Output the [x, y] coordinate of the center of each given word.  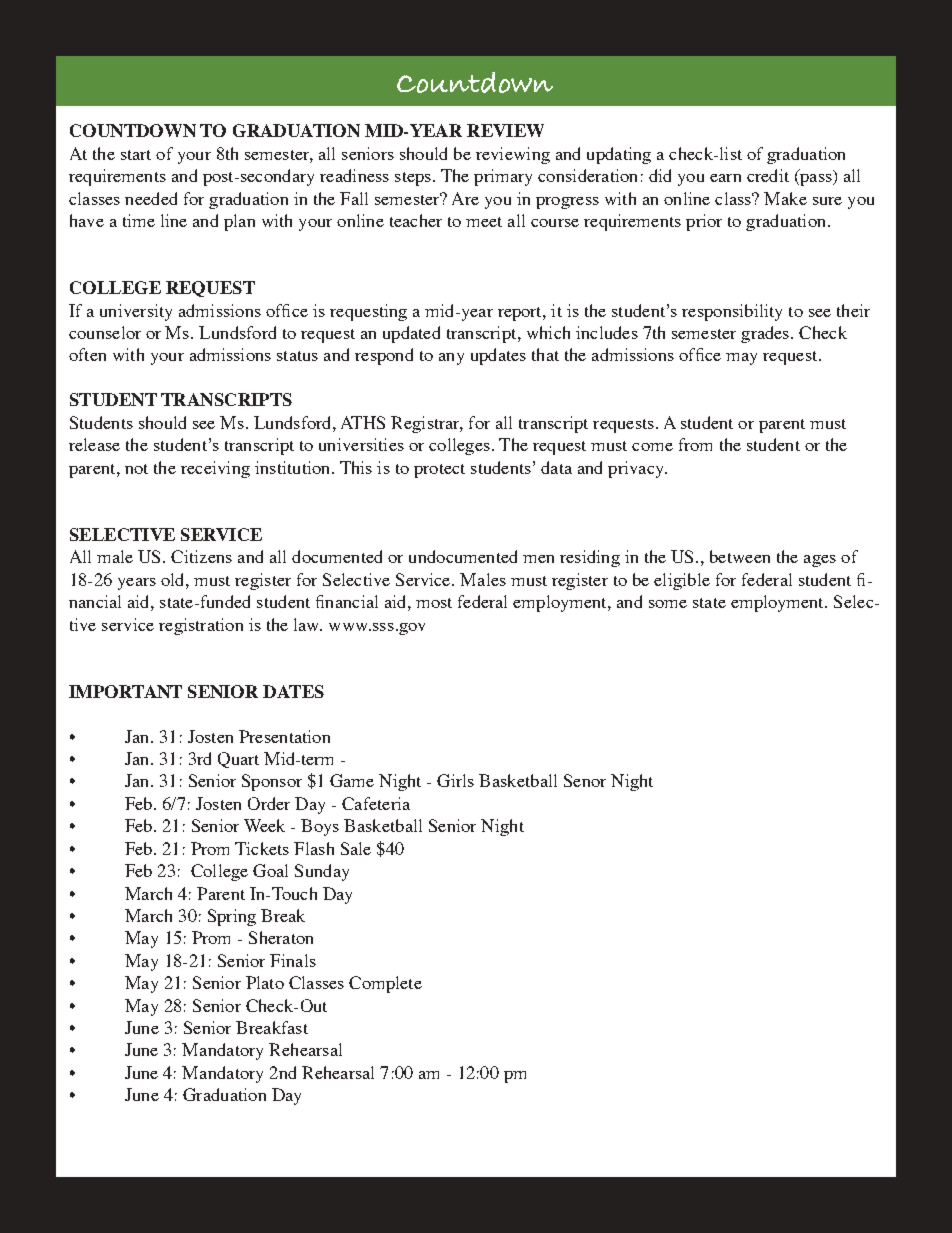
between [740, 556]
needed [151, 198]
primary [503, 177]
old [174, 579]
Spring [232, 917]
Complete [385, 984]
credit [768, 175]
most [434, 603]
